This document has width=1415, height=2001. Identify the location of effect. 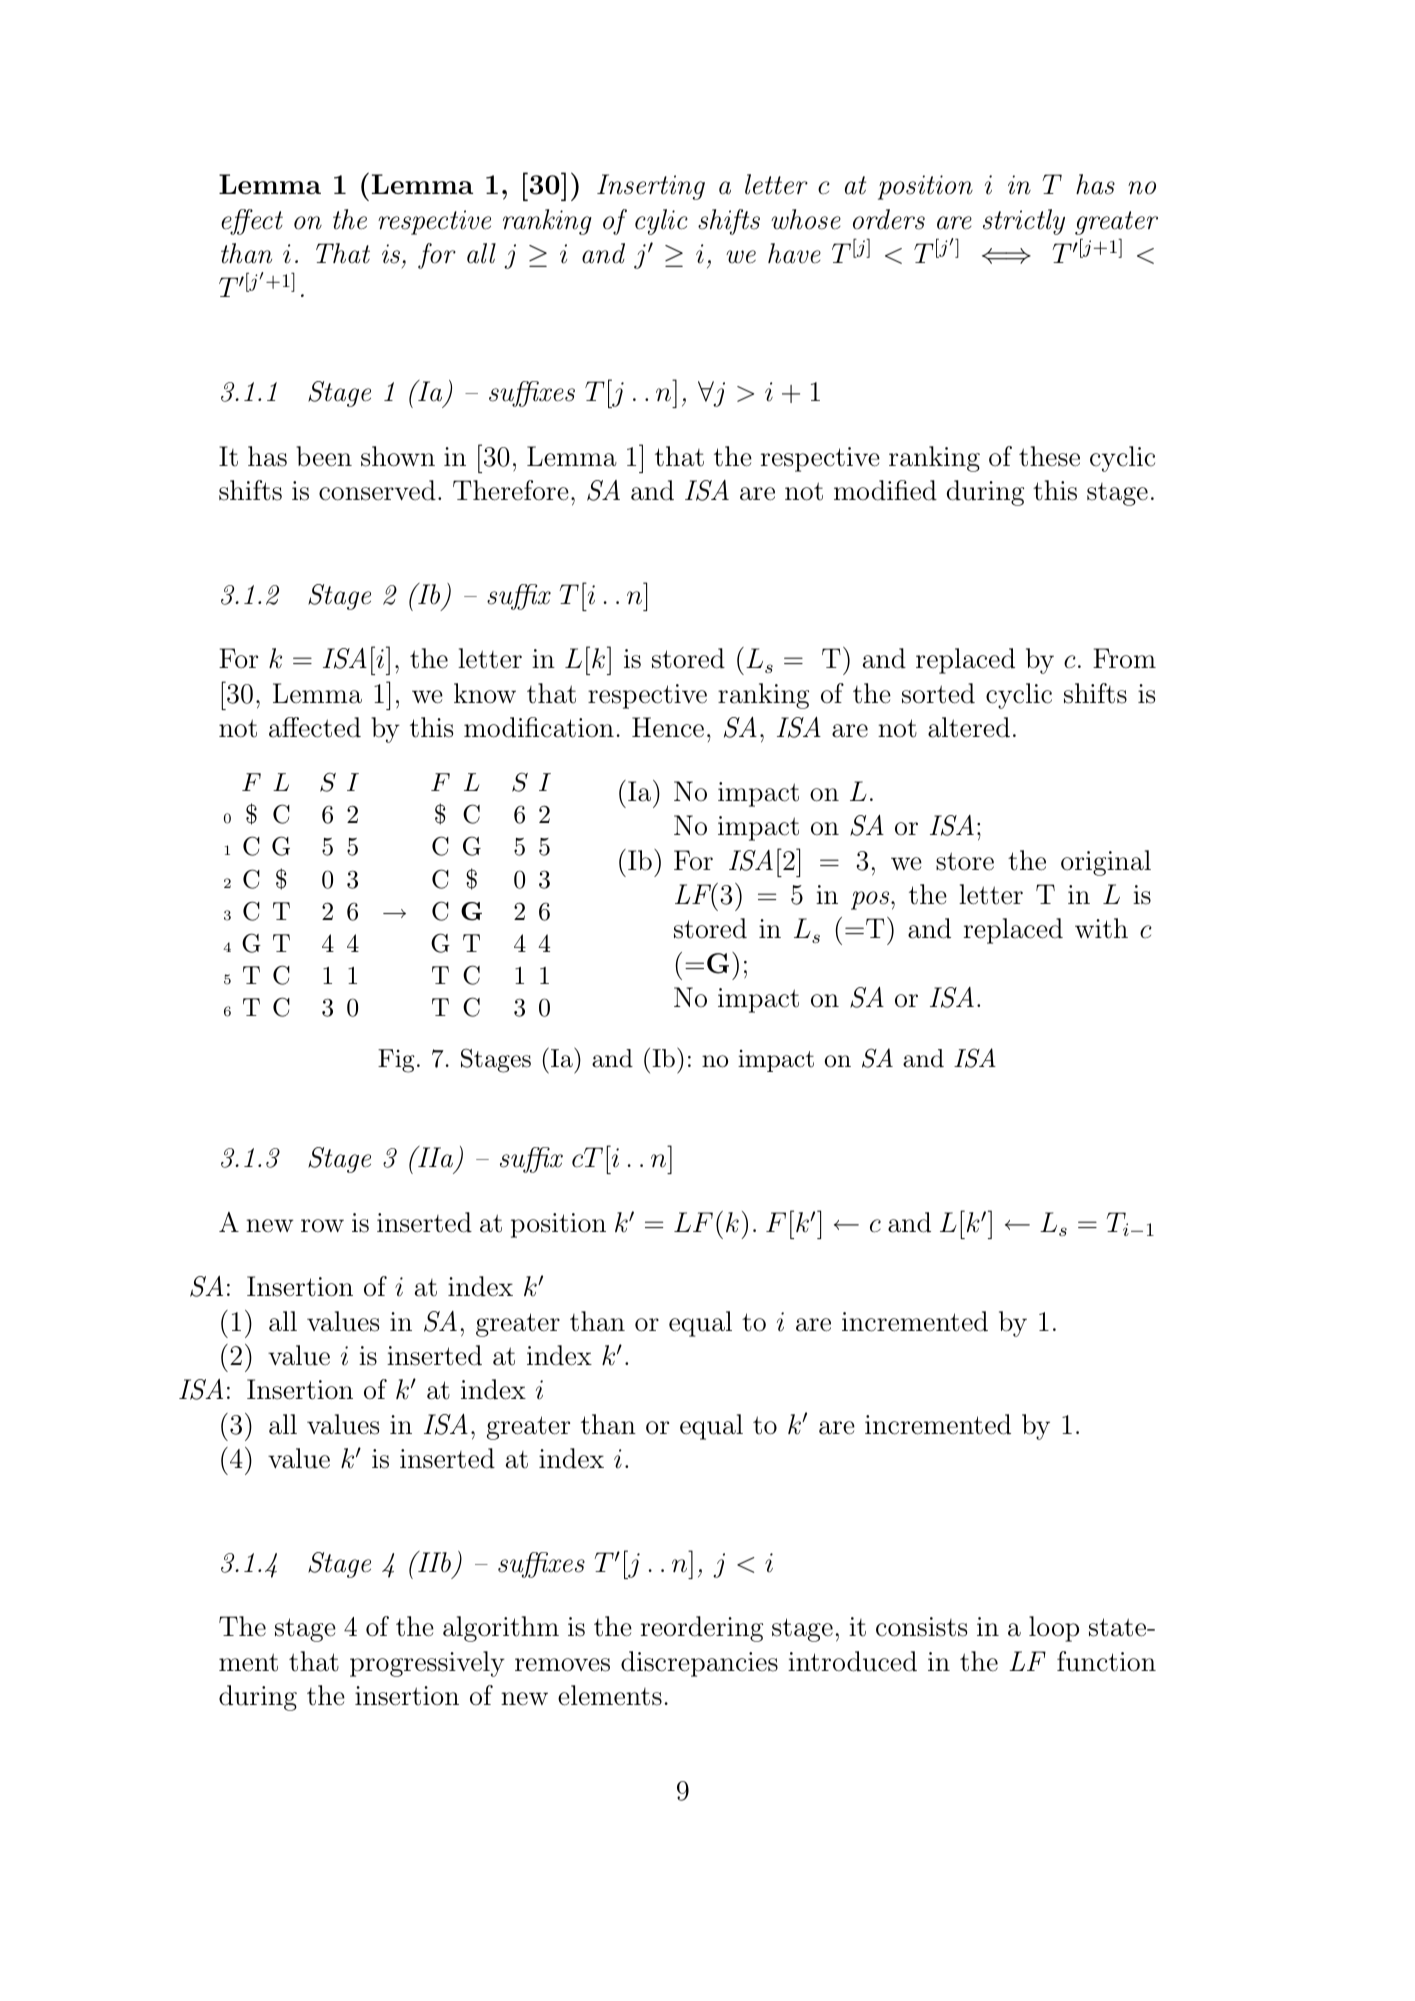
(252, 222).
